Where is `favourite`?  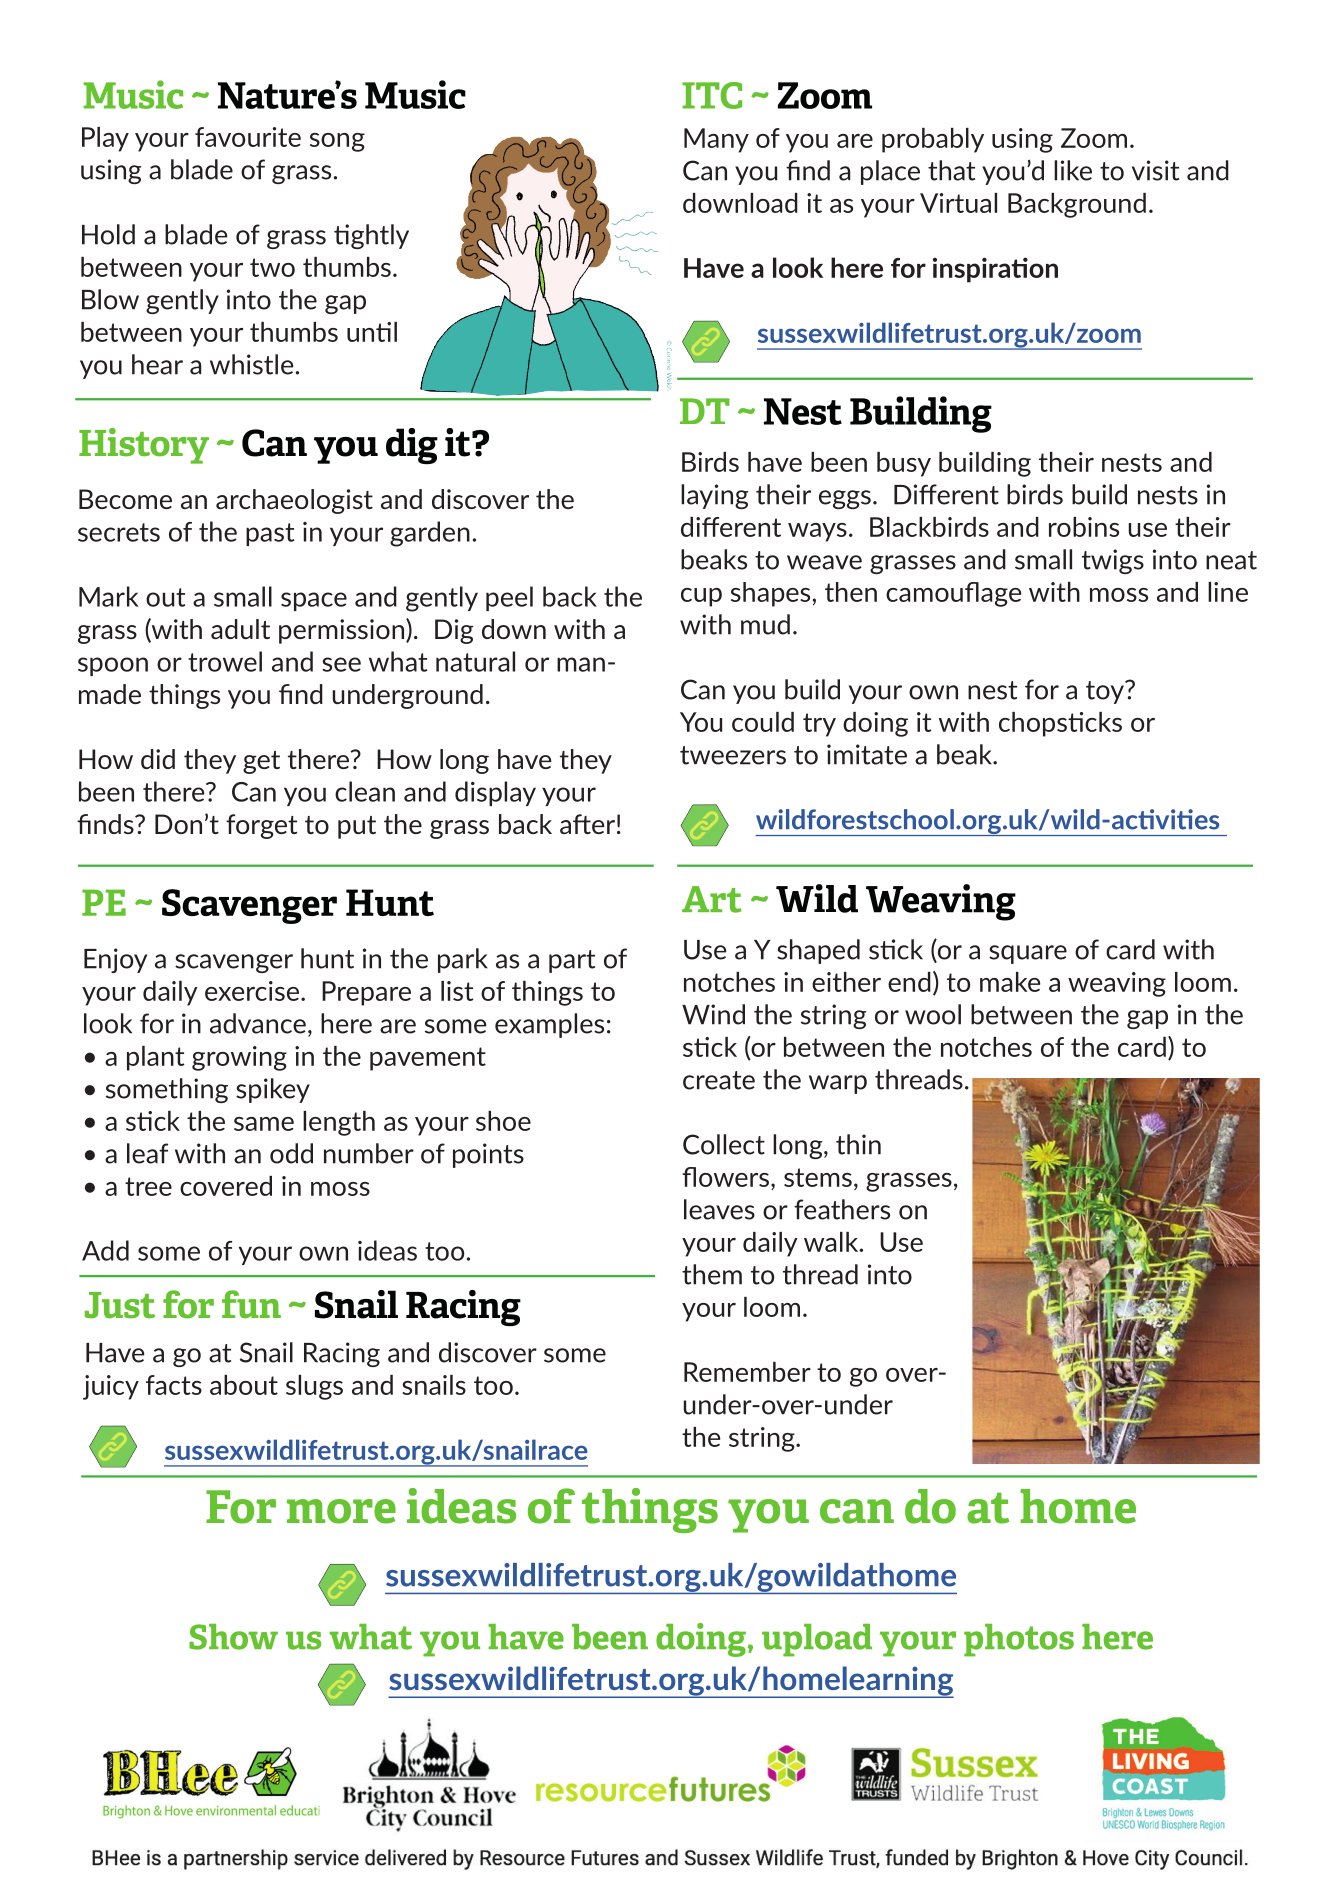
favourite is located at coordinates (248, 137).
